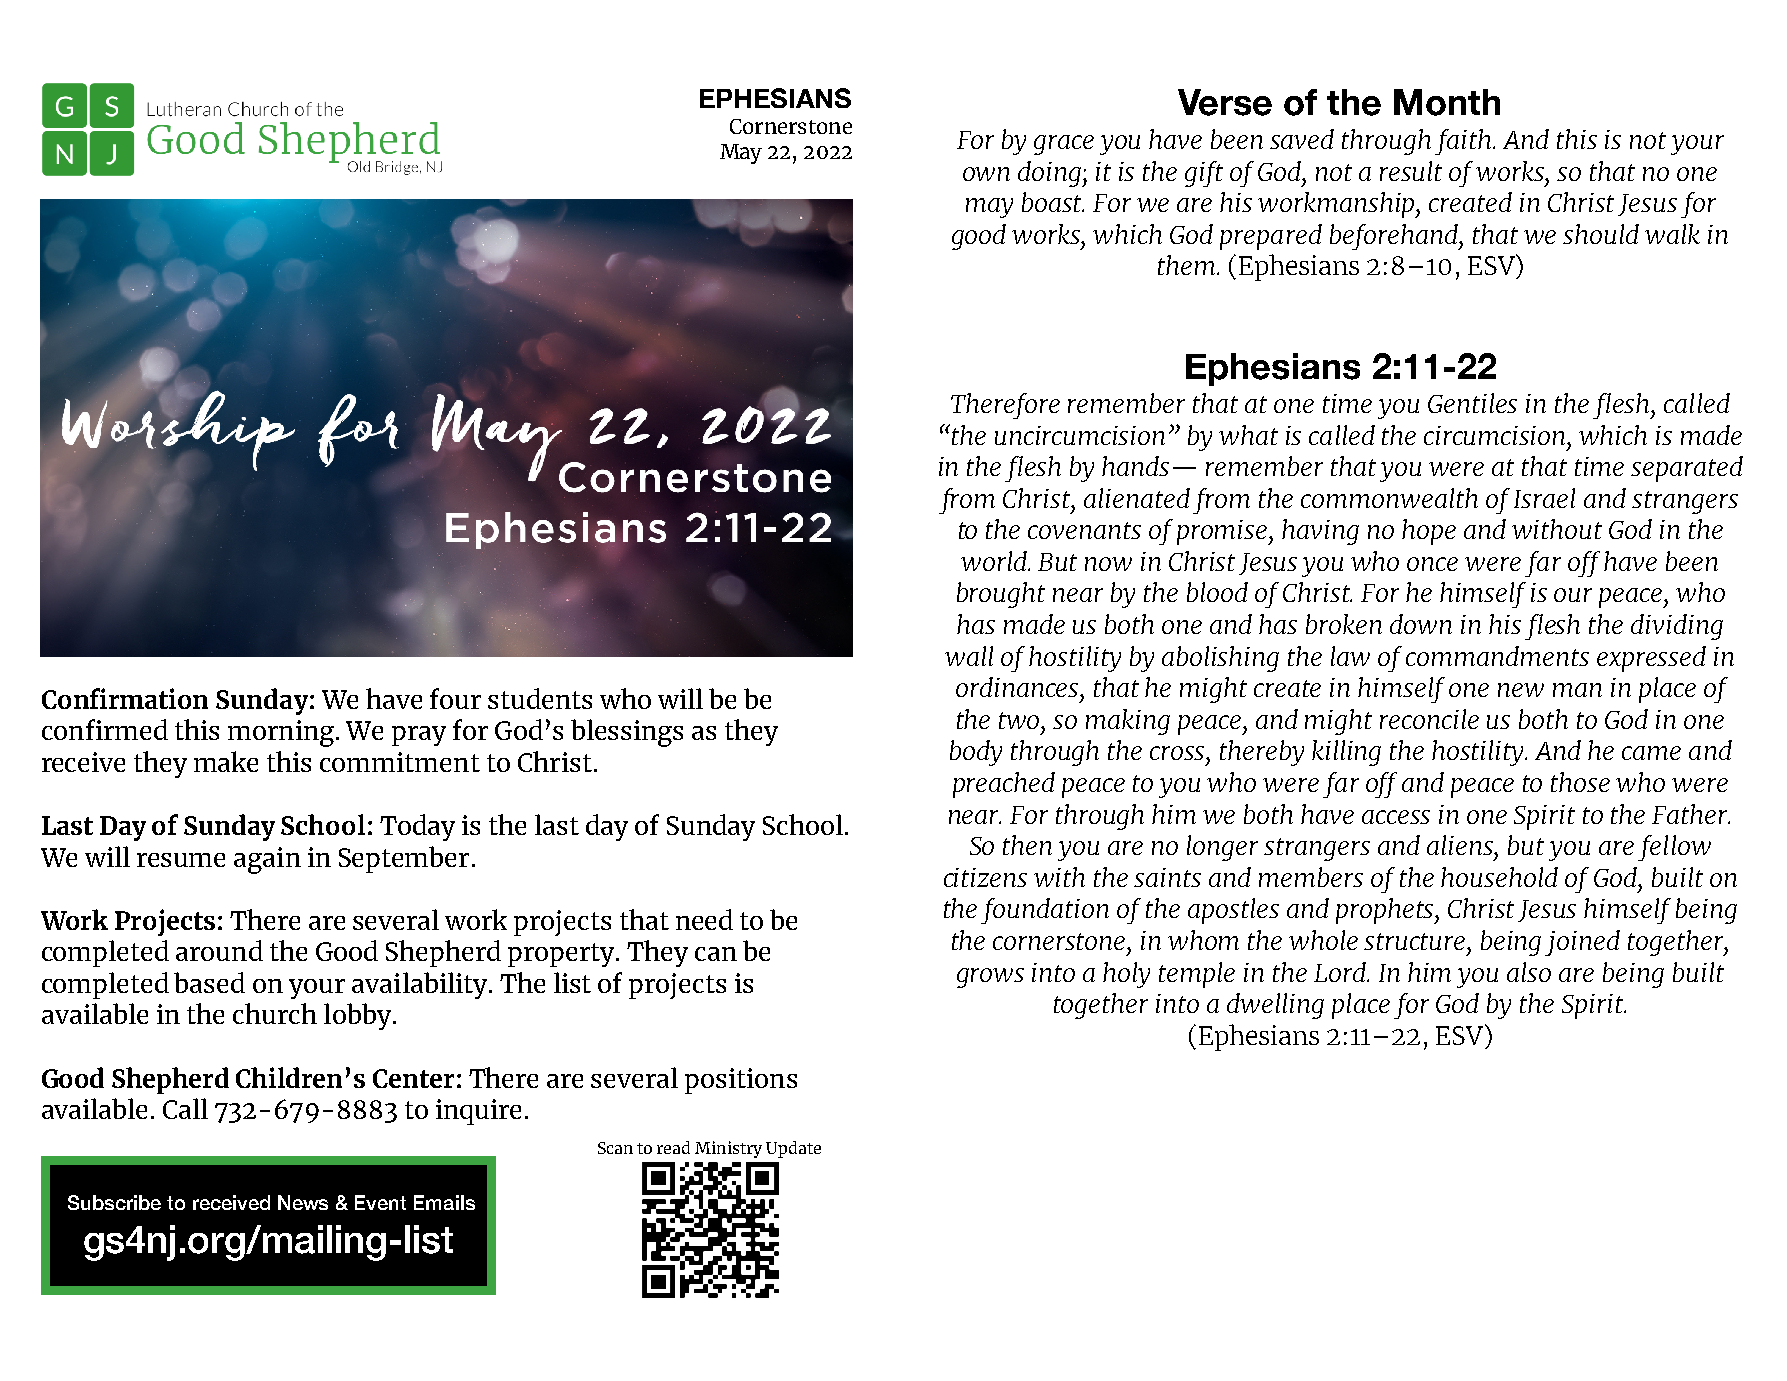 This screenshot has width=1787, height=1381. I want to click on wall, so click(969, 656).
